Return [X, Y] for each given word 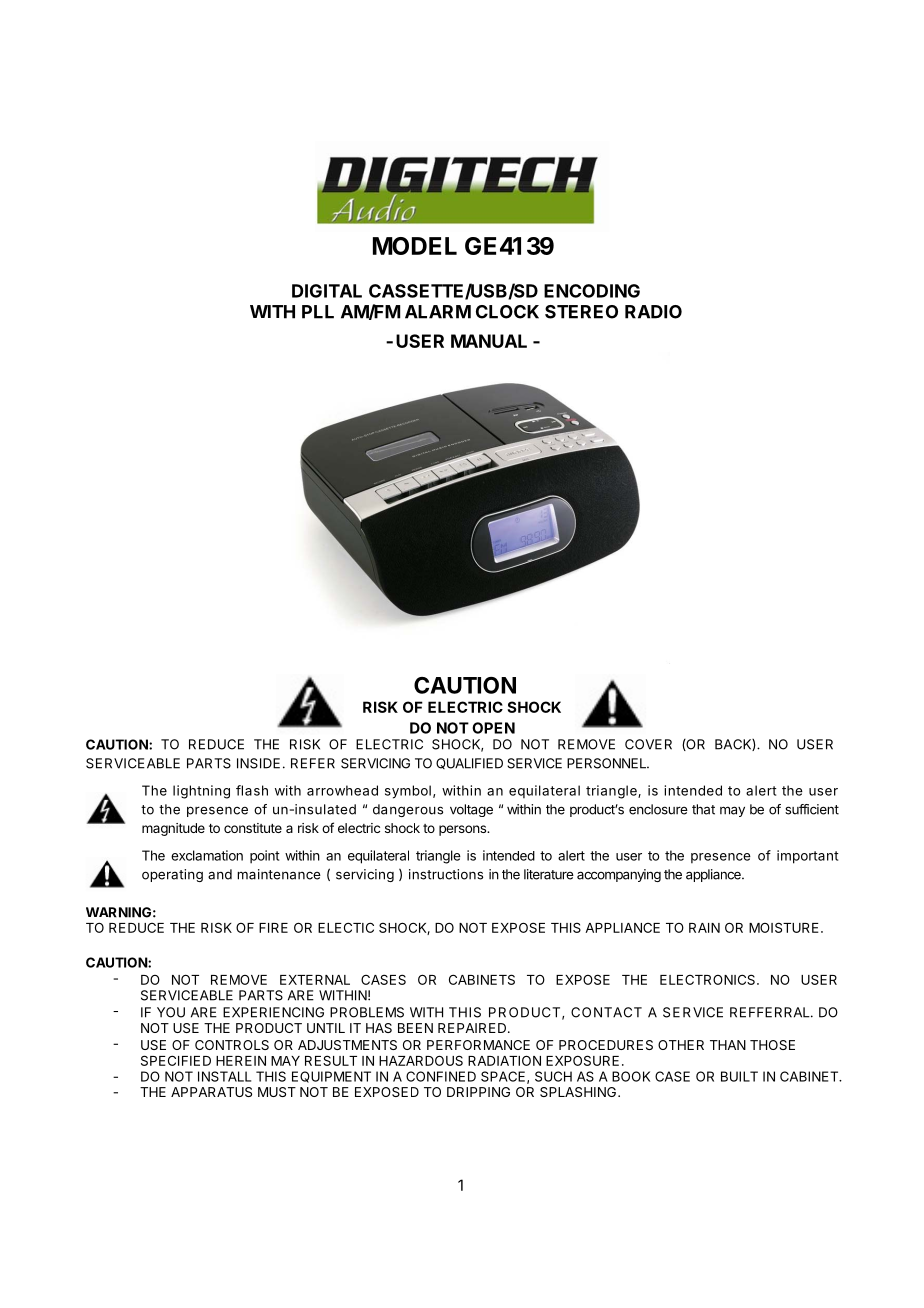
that [703, 809]
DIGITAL [327, 291]
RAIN [704, 928]
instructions [446, 874]
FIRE [273, 928]
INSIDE [258, 763]
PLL [318, 312]
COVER [648, 744]
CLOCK [507, 312]
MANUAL [489, 341]
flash [252, 790]
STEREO [581, 312]
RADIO [653, 312]
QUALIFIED [469, 763]
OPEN [493, 728]
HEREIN [241, 1061]
